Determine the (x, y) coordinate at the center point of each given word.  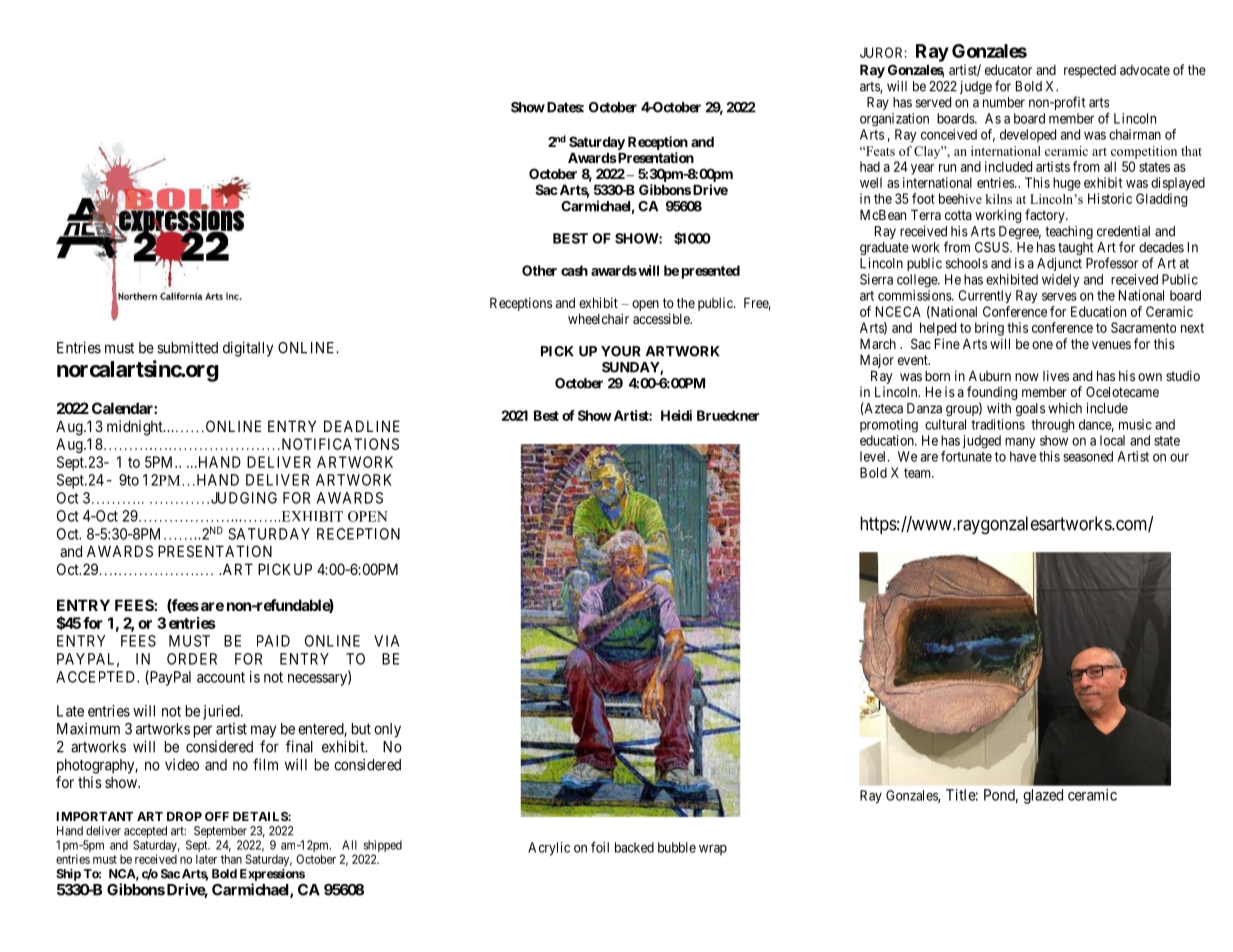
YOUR (621, 351)
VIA (386, 641)
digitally (248, 349)
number (1004, 102)
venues (1111, 345)
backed (634, 847)
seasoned (1088, 456)
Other (539, 270)
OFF (217, 816)
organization (894, 119)
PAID (273, 641)
